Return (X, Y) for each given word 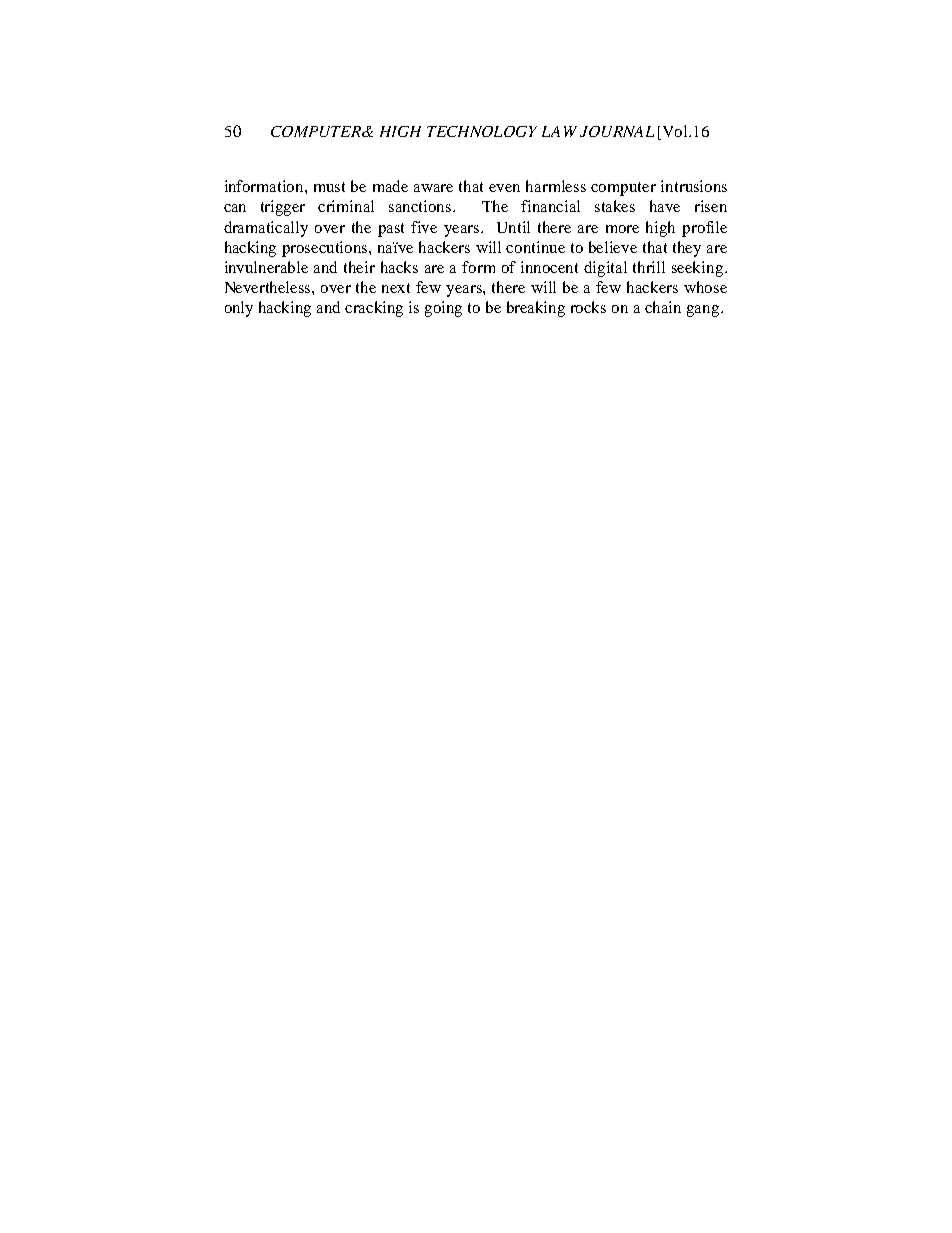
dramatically (266, 229)
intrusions (694, 186)
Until (513, 227)
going (443, 309)
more (622, 229)
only (239, 309)
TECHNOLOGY (482, 131)
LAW (559, 131)
